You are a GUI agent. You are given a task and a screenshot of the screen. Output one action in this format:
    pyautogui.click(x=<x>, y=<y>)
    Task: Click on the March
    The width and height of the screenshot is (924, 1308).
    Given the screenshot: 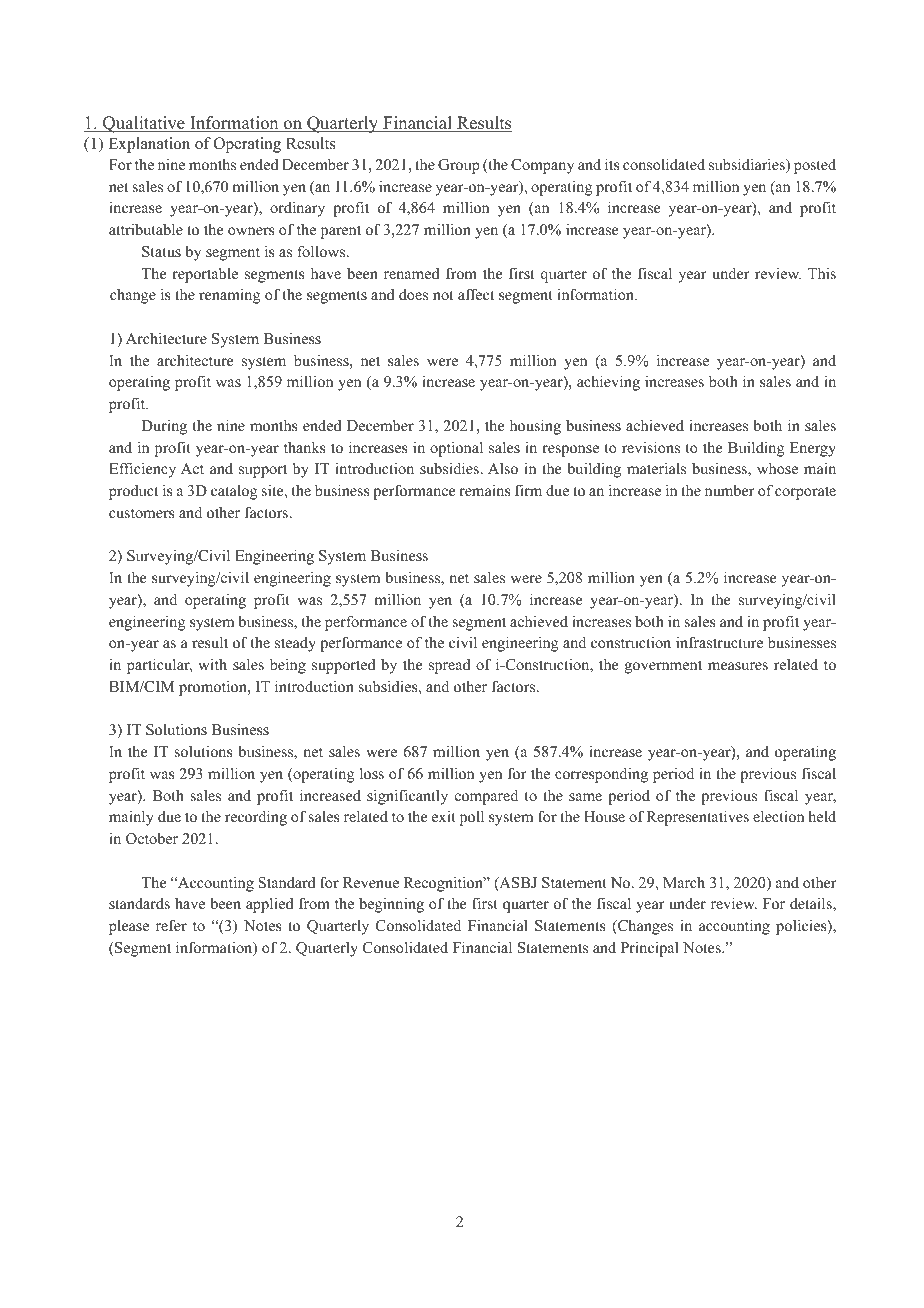 What is the action you would take?
    pyautogui.click(x=684, y=882)
